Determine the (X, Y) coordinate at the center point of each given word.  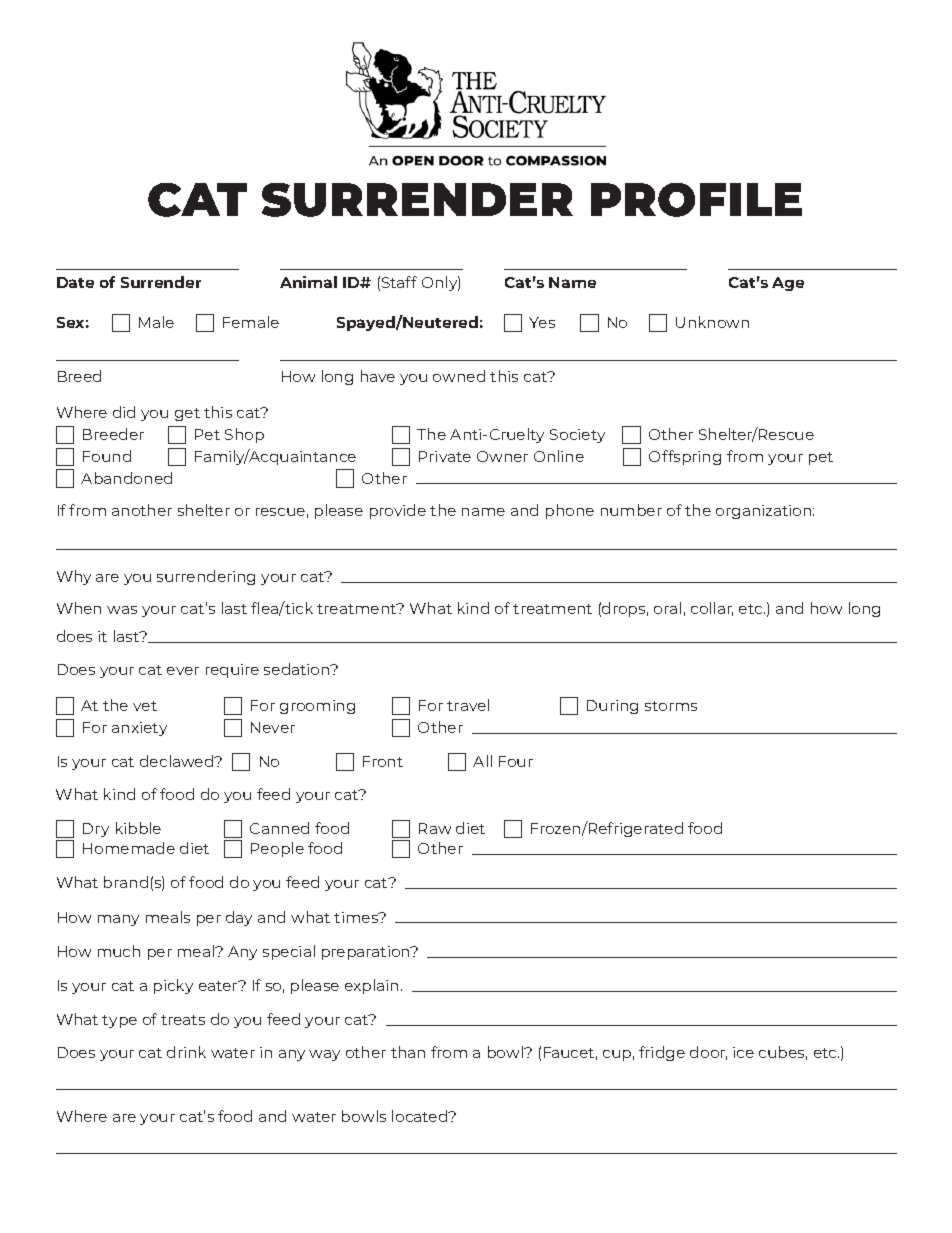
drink (186, 1052)
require (232, 671)
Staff (399, 282)
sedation (298, 669)
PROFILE (696, 200)
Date (75, 282)
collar (712, 609)
